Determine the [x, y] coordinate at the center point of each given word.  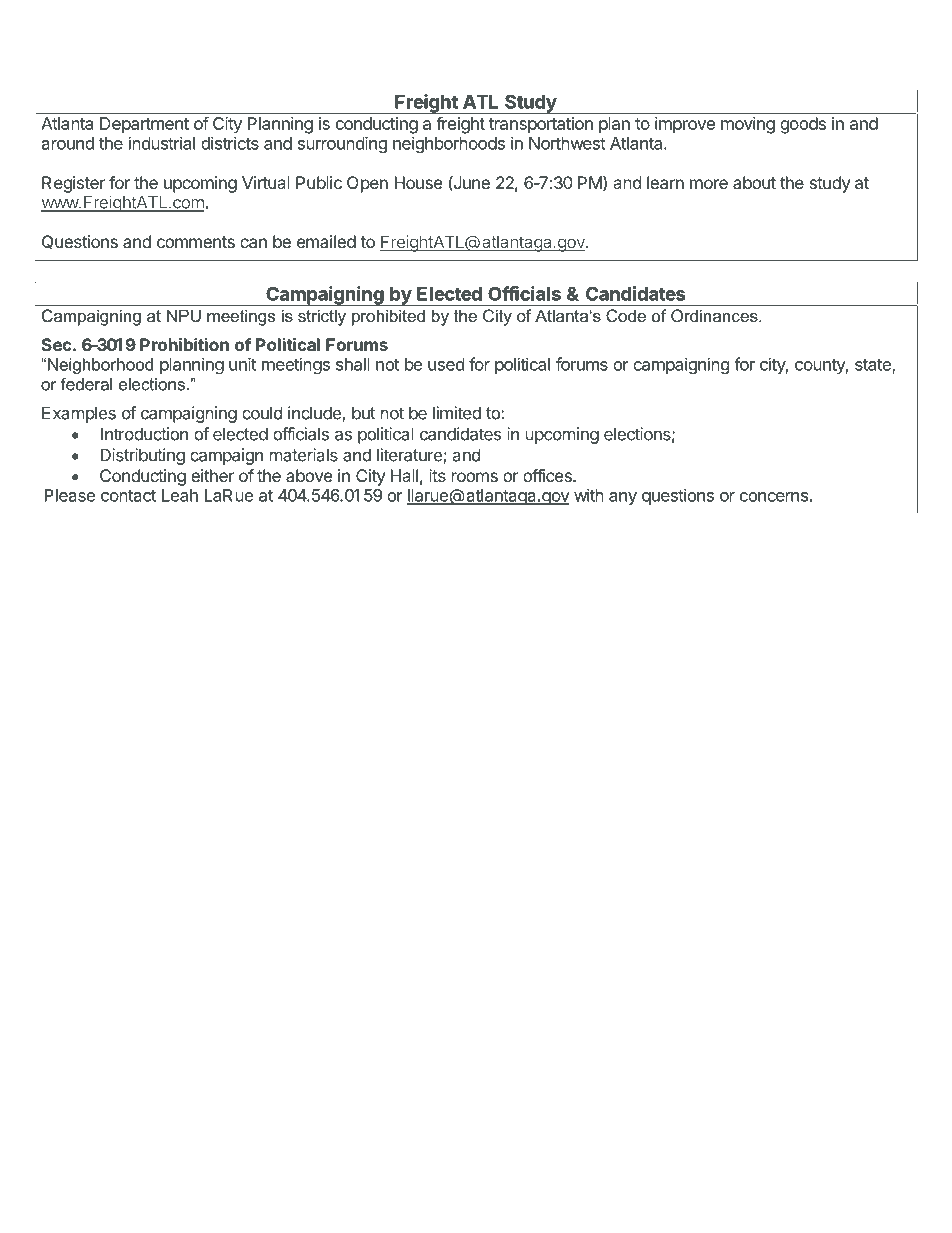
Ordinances [715, 315]
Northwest [567, 143]
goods [803, 125]
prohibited [388, 317]
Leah [180, 495]
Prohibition [184, 344]
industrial [162, 143]
